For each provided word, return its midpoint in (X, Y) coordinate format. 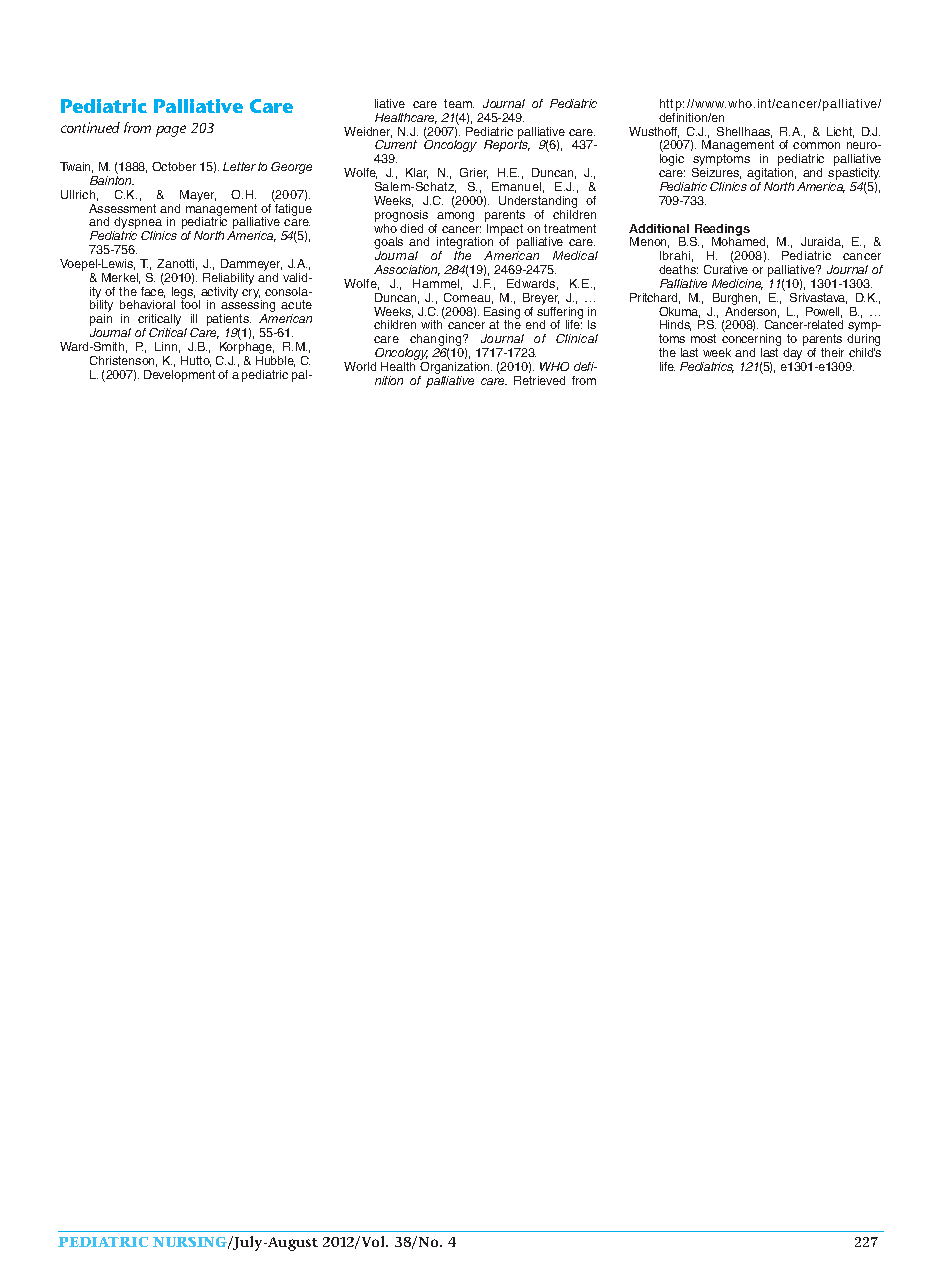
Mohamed (740, 241)
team (459, 103)
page (171, 131)
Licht (840, 132)
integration (465, 244)
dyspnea (138, 224)
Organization (455, 369)
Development (179, 376)
